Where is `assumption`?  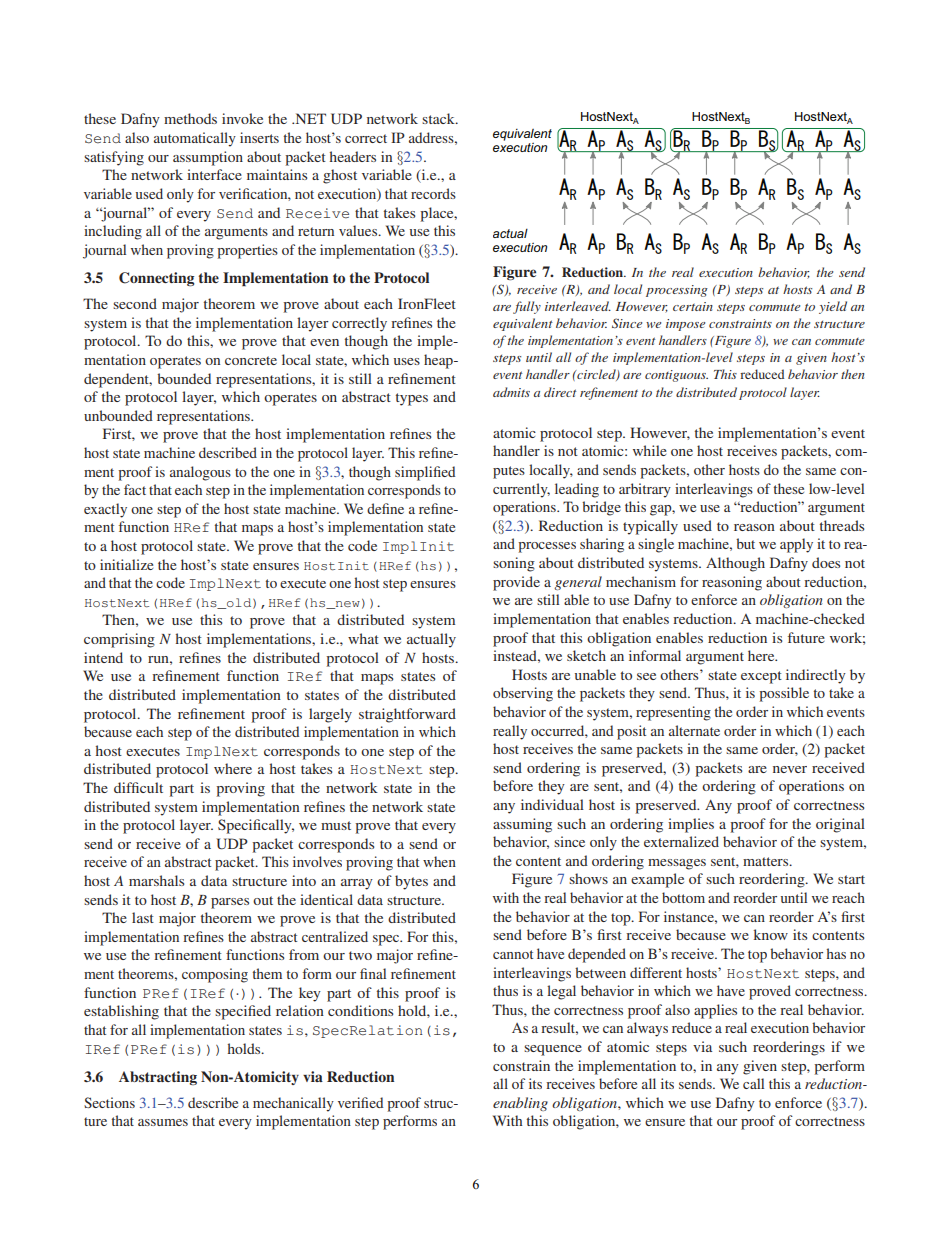 assumption is located at coordinates (208, 158).
